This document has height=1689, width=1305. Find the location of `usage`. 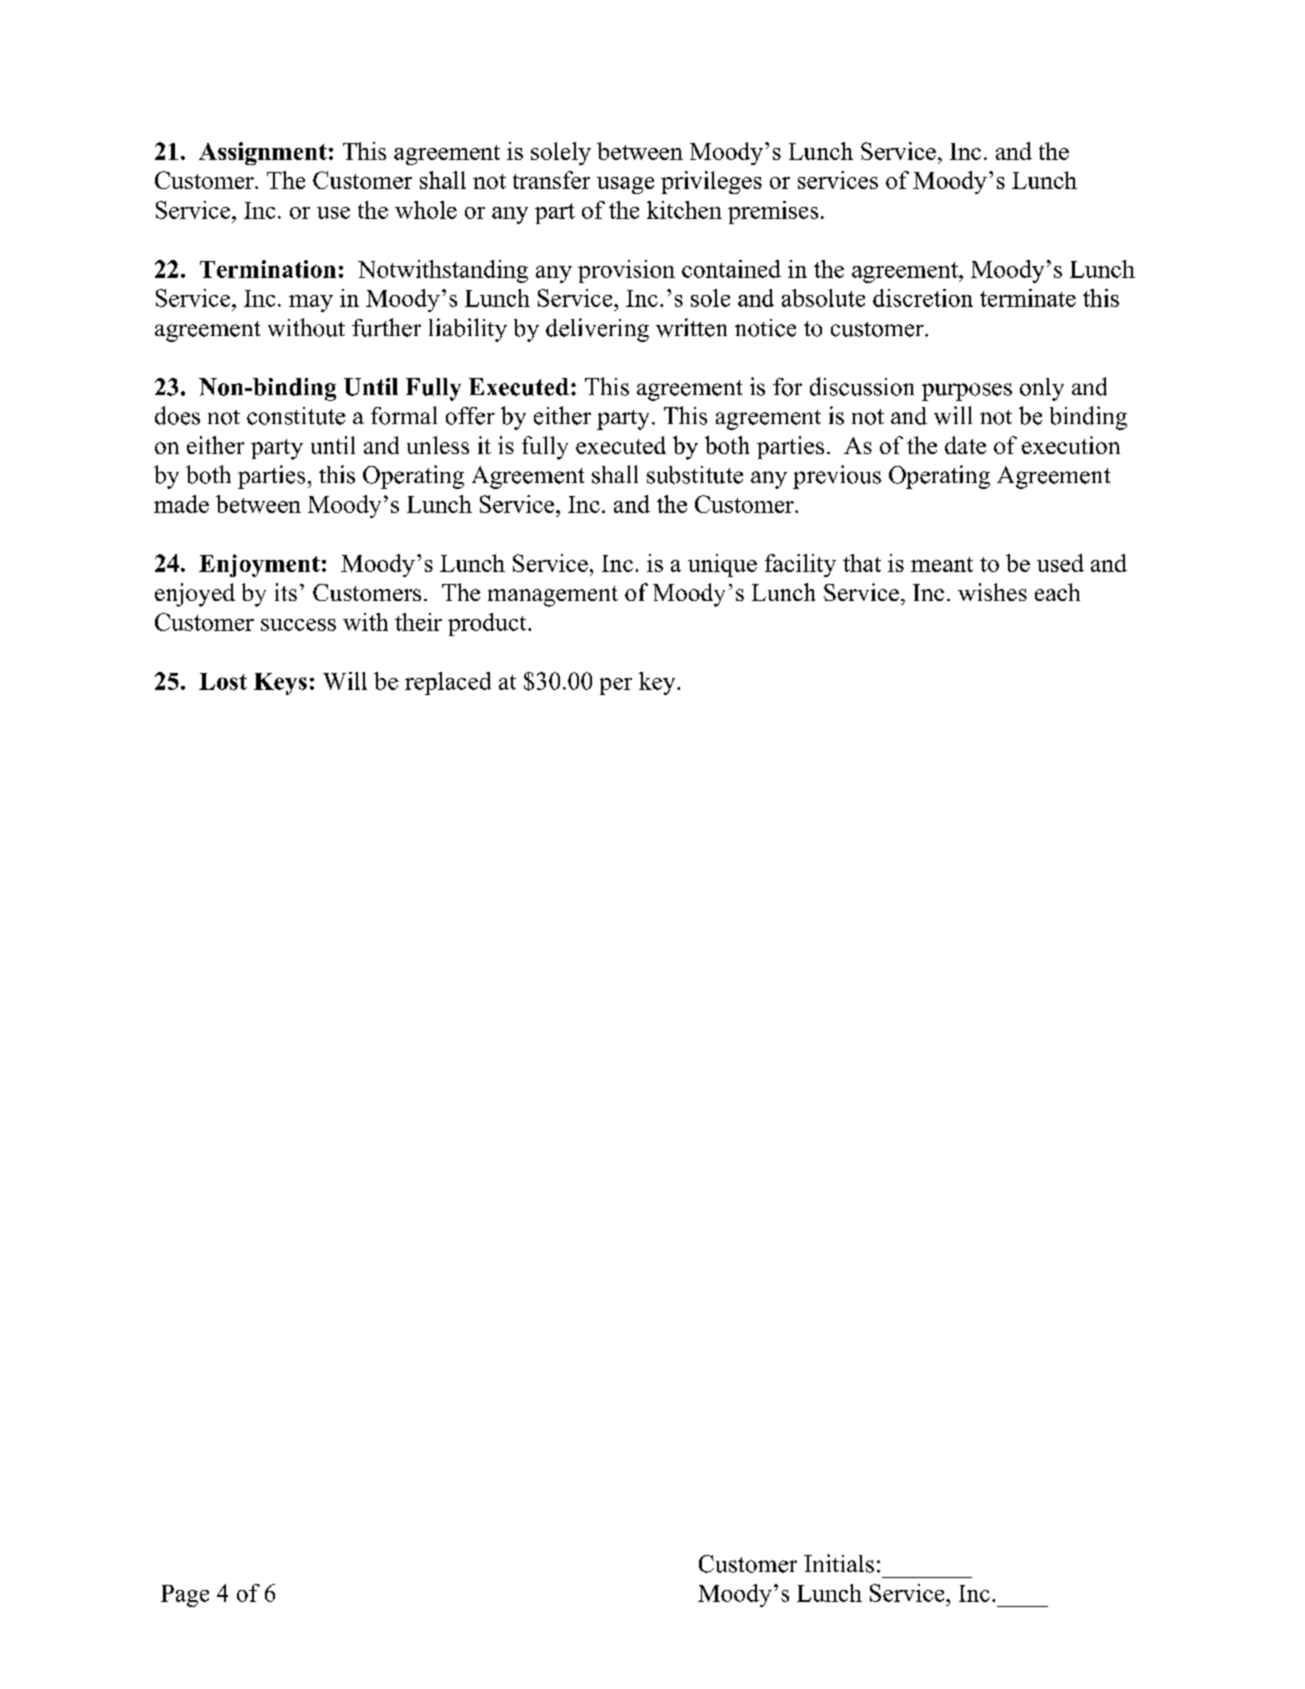

usage is located at coordinates (625, 185).
